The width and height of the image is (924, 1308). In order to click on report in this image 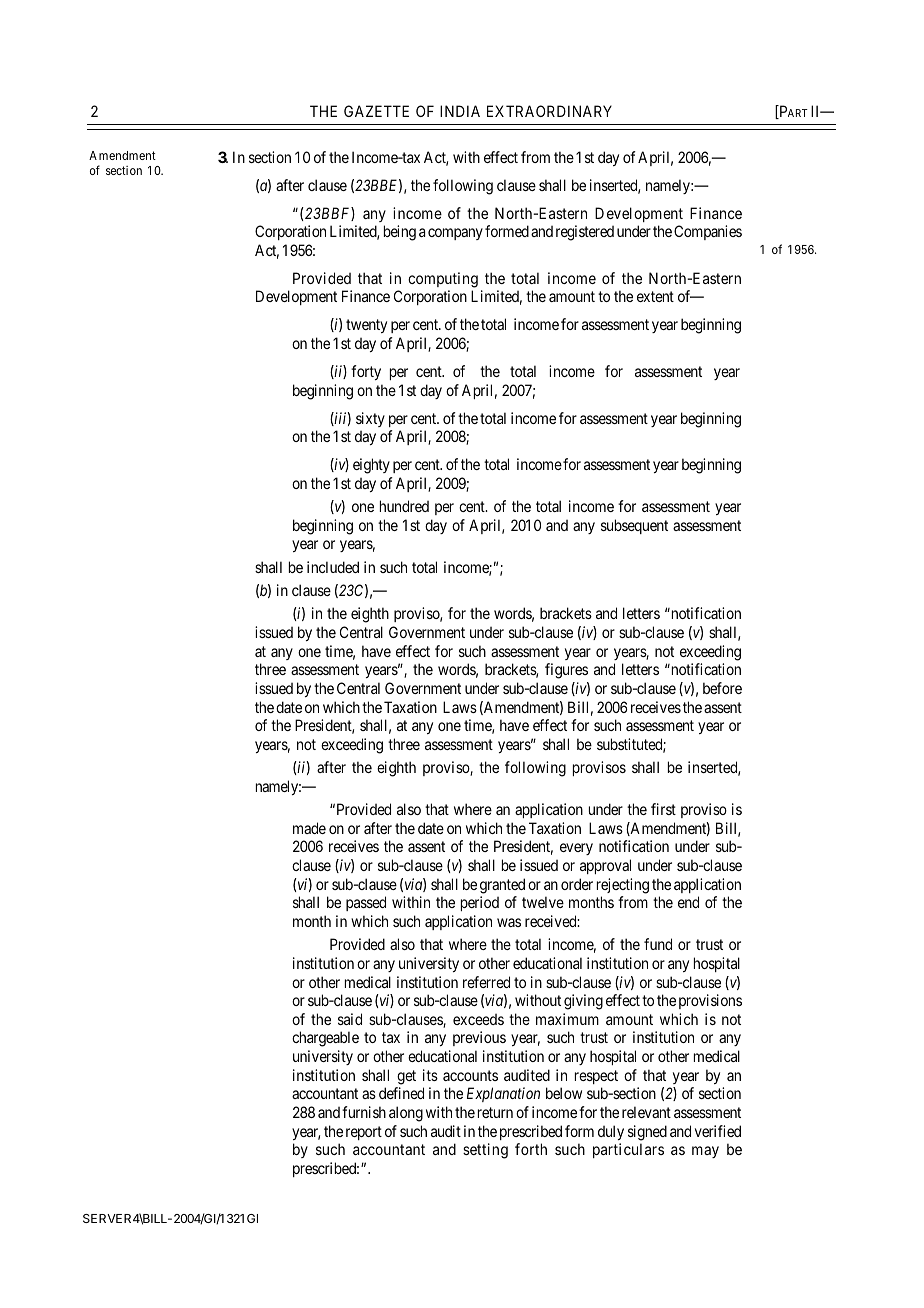, I will do `click(364, 1133)`.
